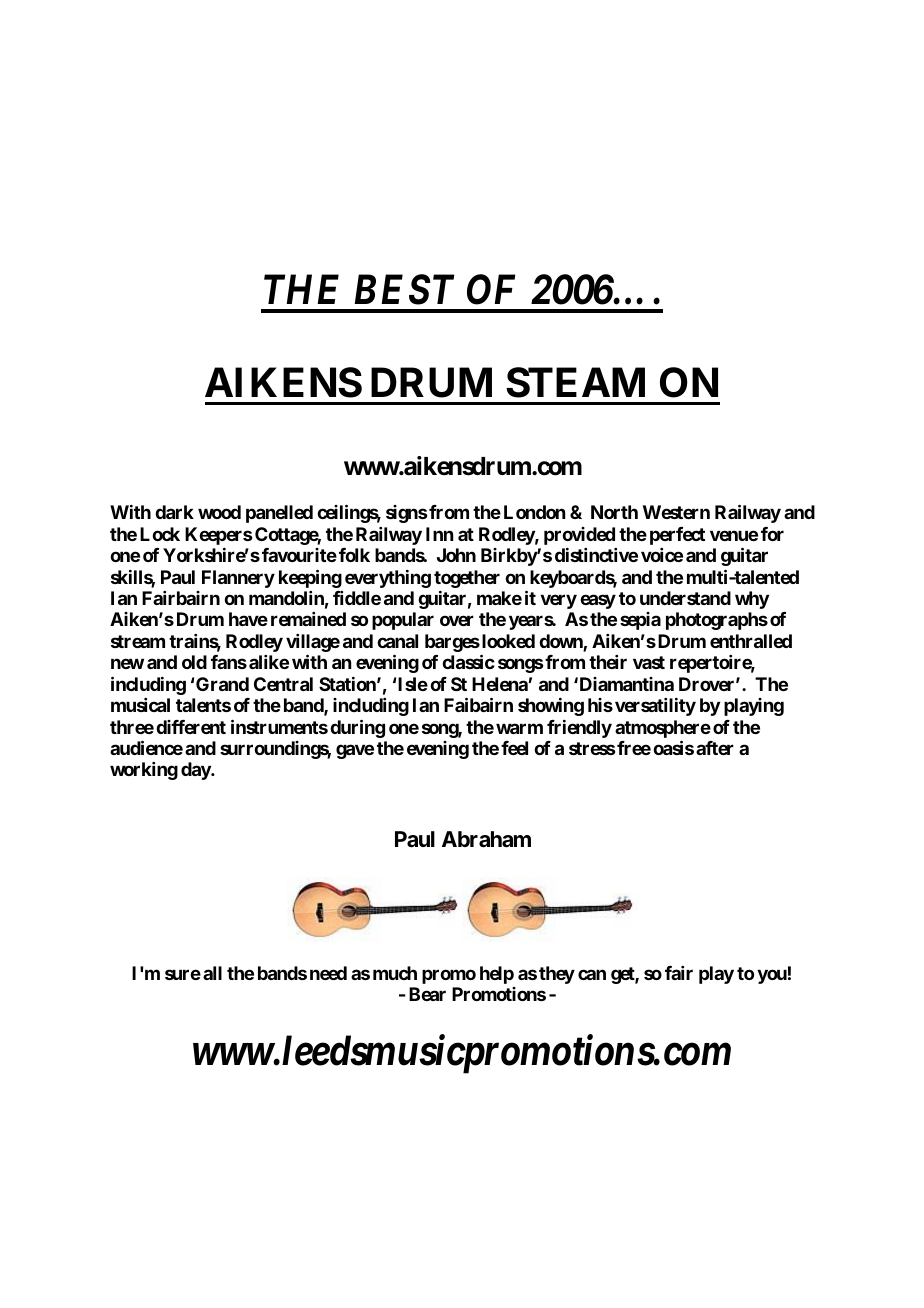 This image has height=1308, width=924. Describe the element at coordinates (183, 974) in the image. I see `sure` at that location.
